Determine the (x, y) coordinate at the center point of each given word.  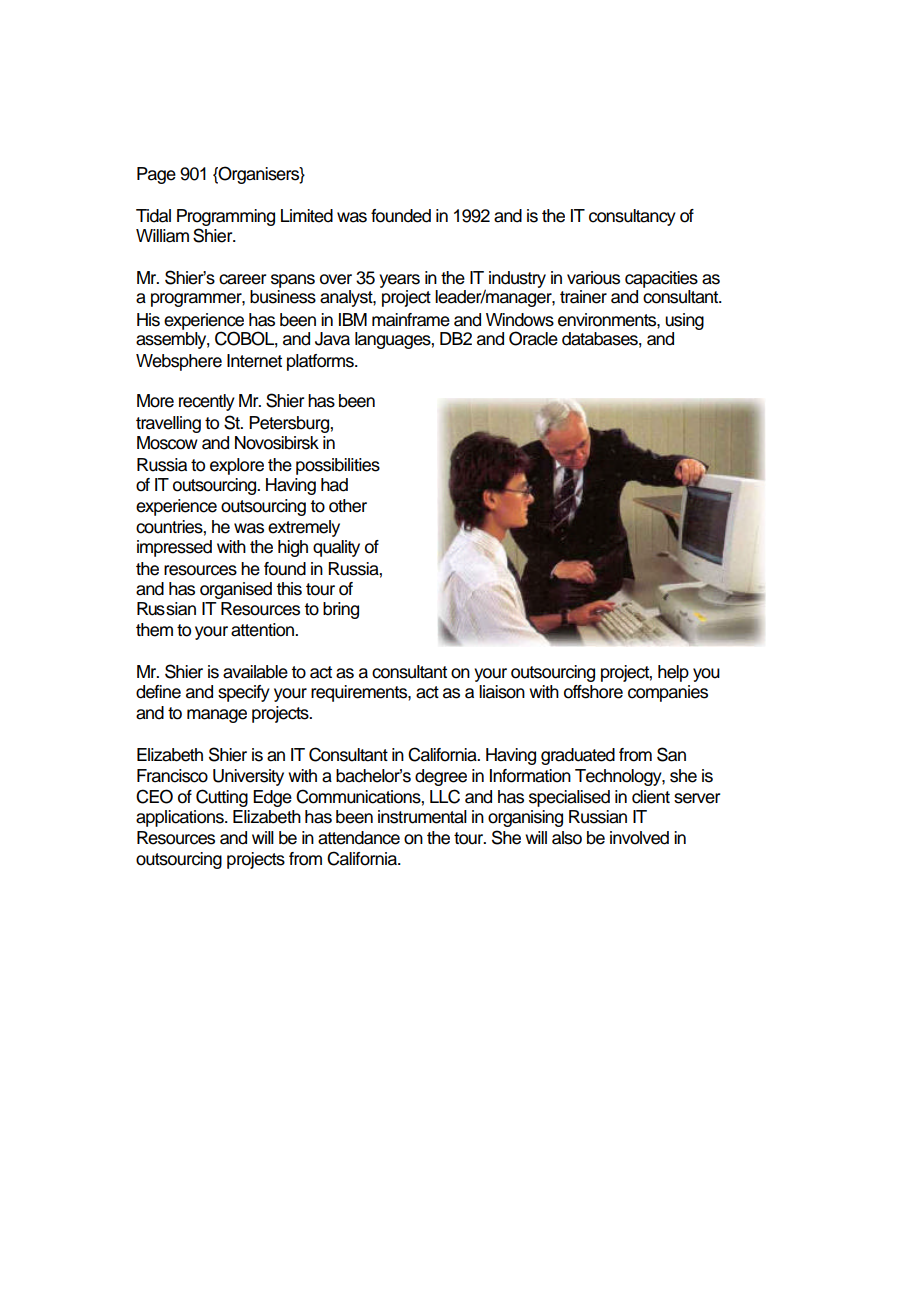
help (673, 673)
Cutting (222, 798)
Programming (226, 217)
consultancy (632, 217)
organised (236, 590)
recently (207, 402)
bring (341, 610)
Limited (307, 216)
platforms (321, 362)
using (684, 321)
